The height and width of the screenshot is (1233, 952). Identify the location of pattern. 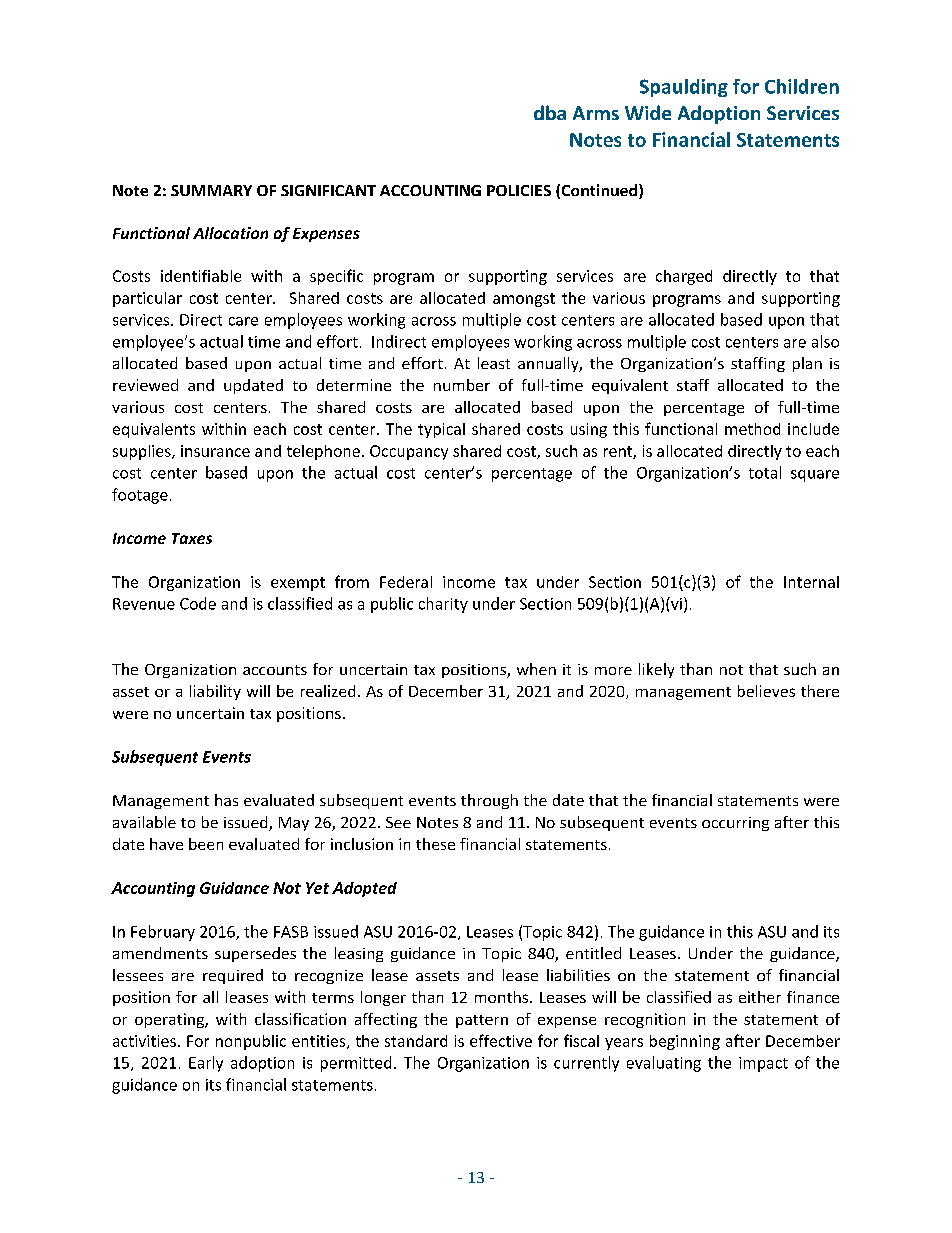
(482, 1021).
